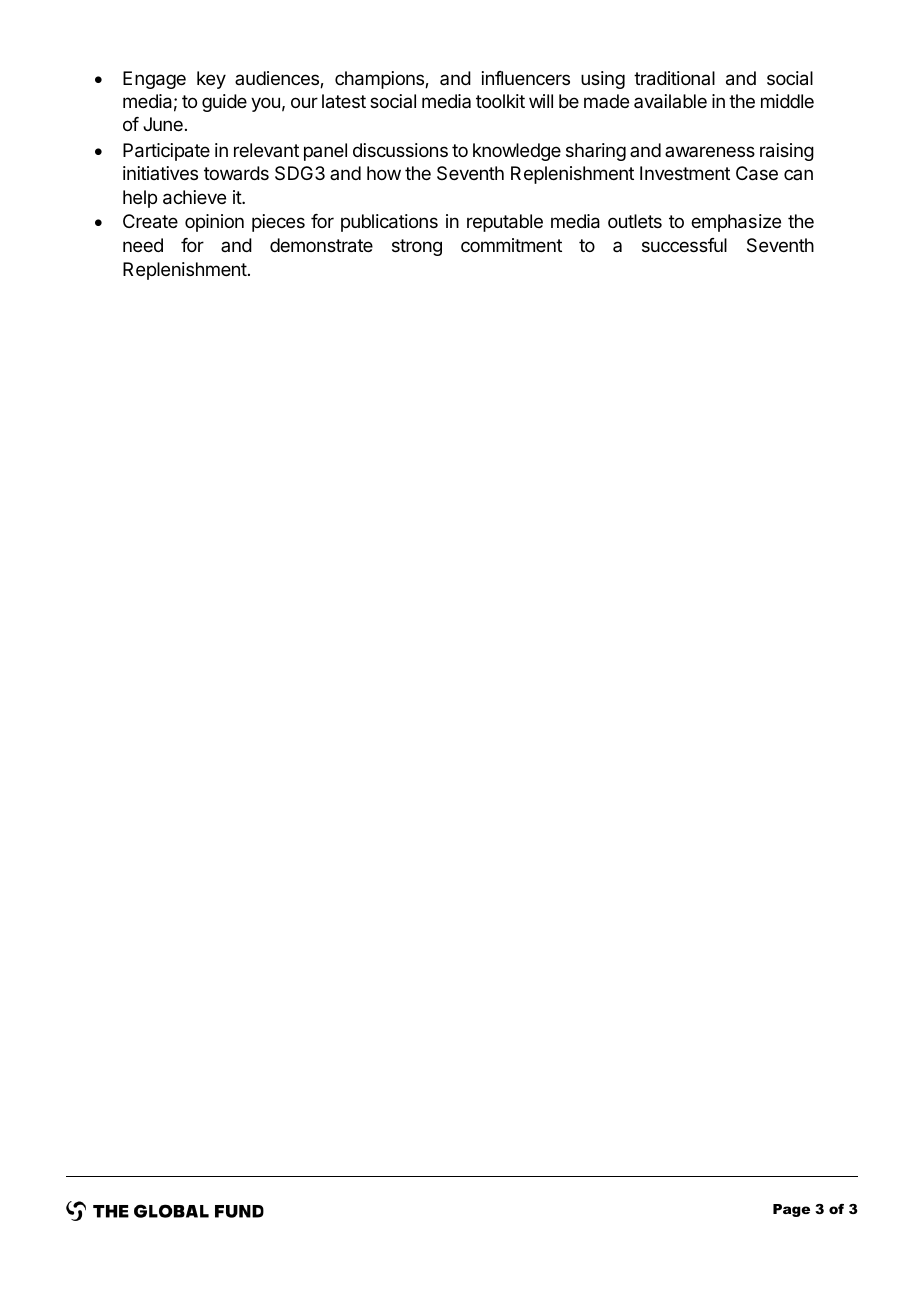  What do you see at coordinates (791, 1210) in the screenshot?
I see `Page` at bounding box center [791, 1210].
